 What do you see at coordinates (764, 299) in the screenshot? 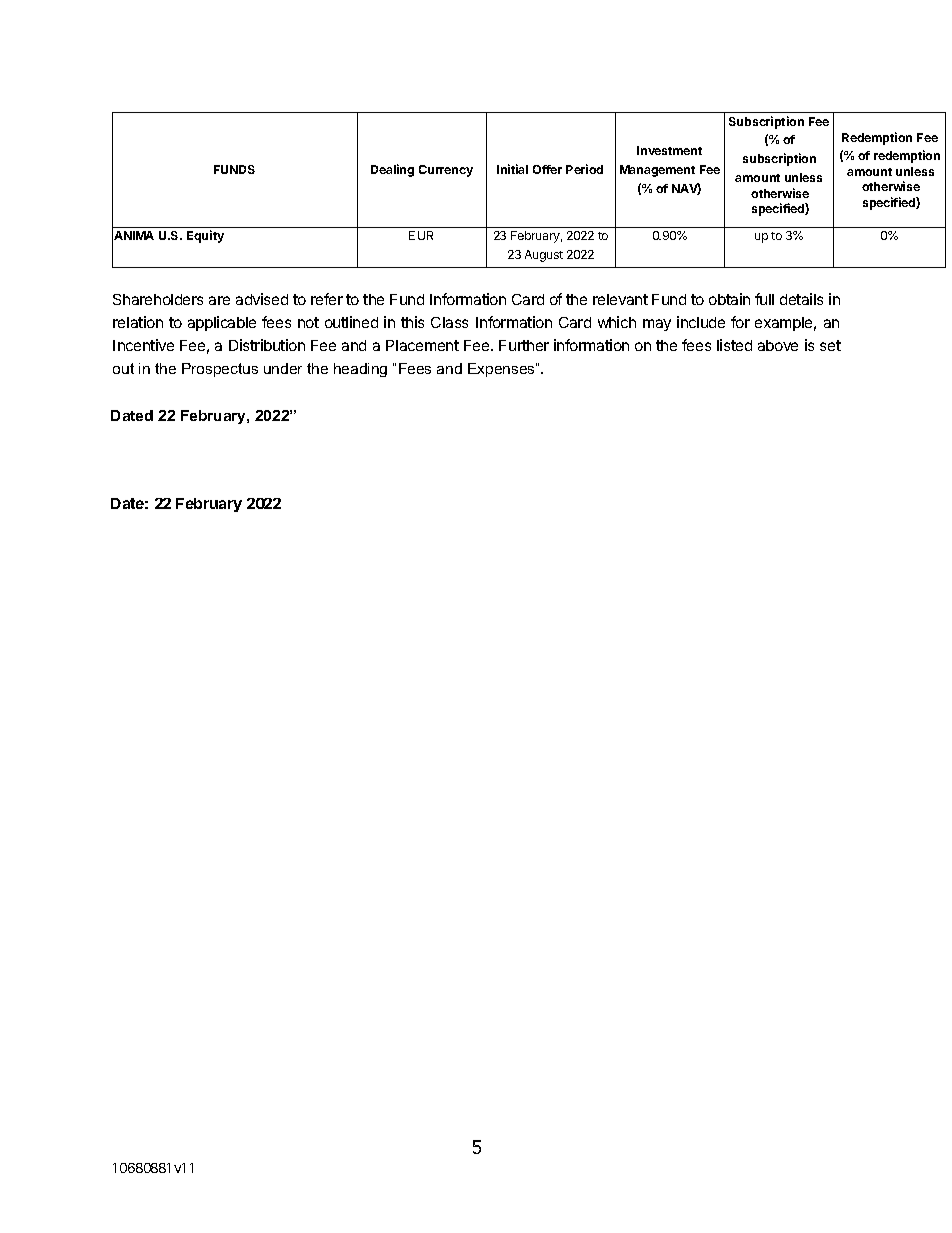
I see `full` at bounding box center [764, 299].
